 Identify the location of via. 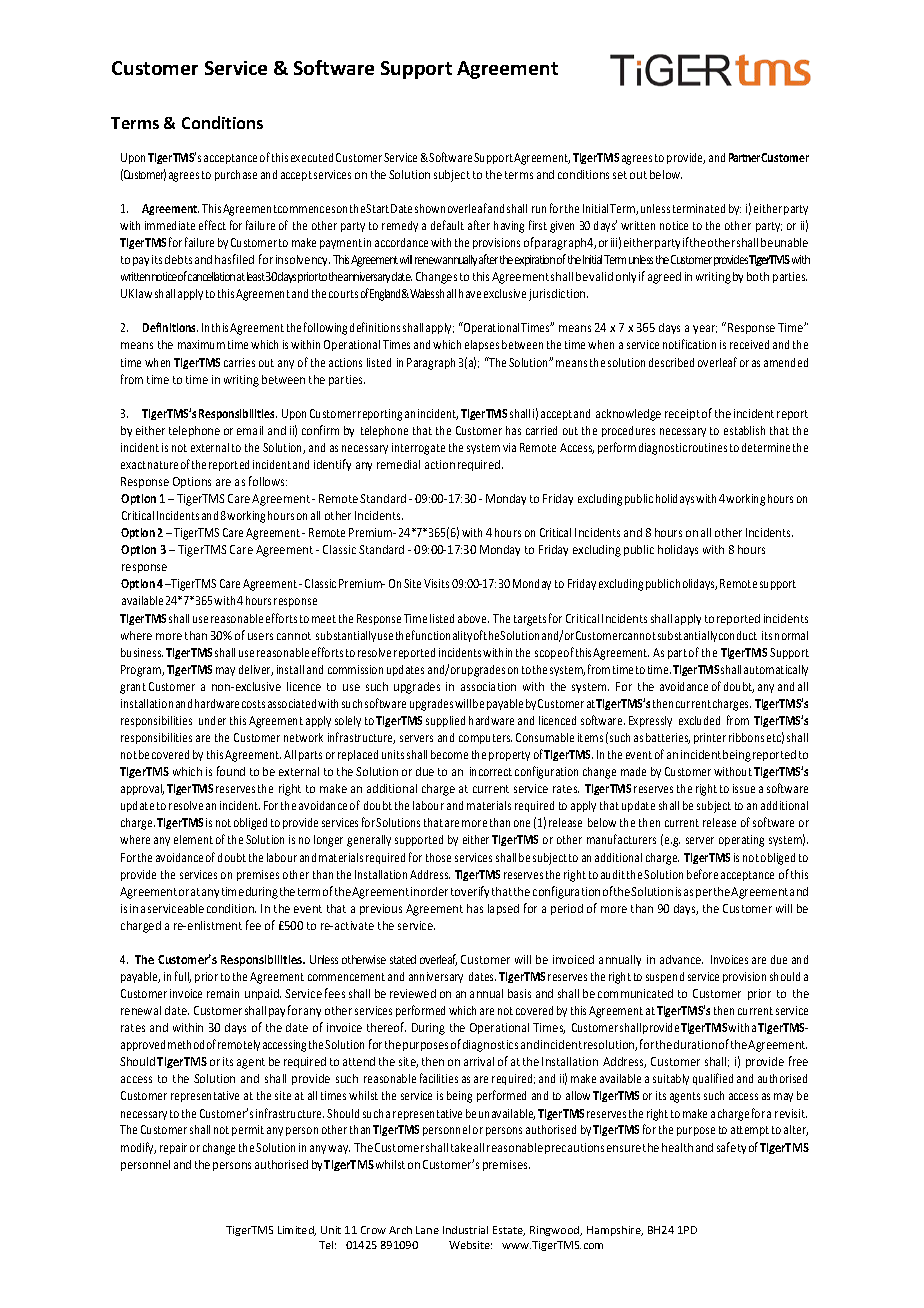
(509, 447).
